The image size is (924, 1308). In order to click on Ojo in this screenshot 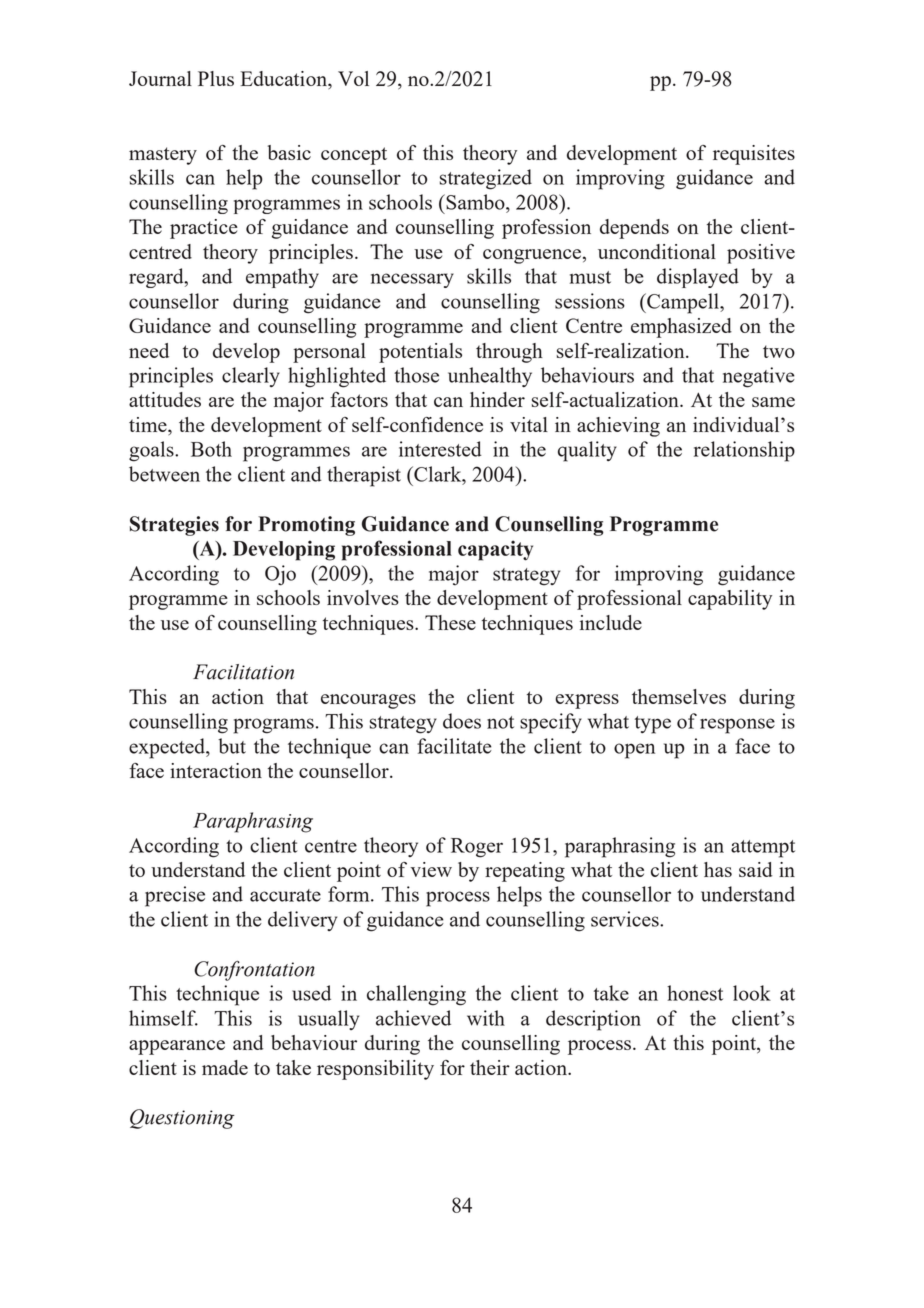, I will do `click(280, 575)`.
